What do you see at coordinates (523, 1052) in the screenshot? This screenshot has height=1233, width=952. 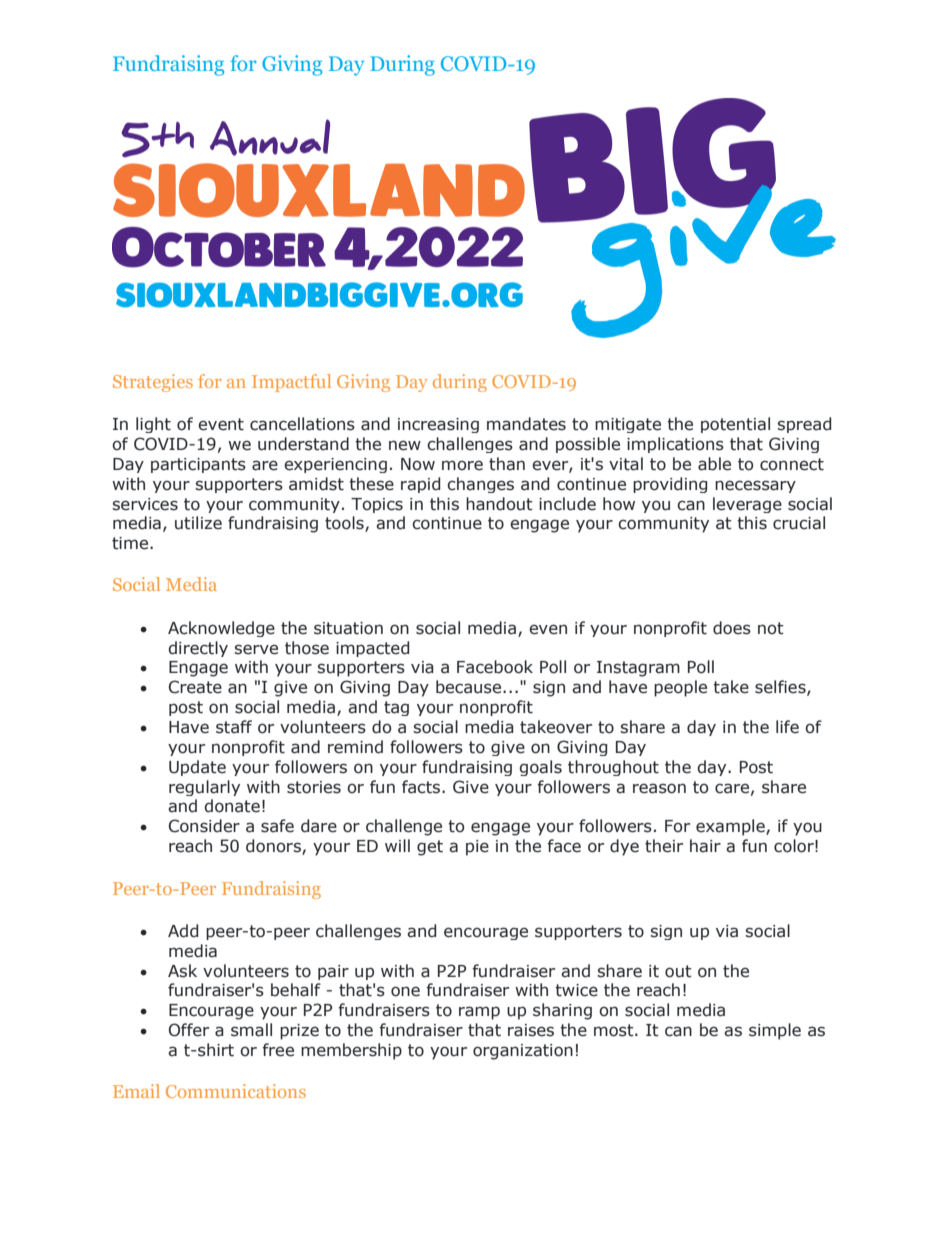 I see `organization` at bounding box center [523, 1052].
